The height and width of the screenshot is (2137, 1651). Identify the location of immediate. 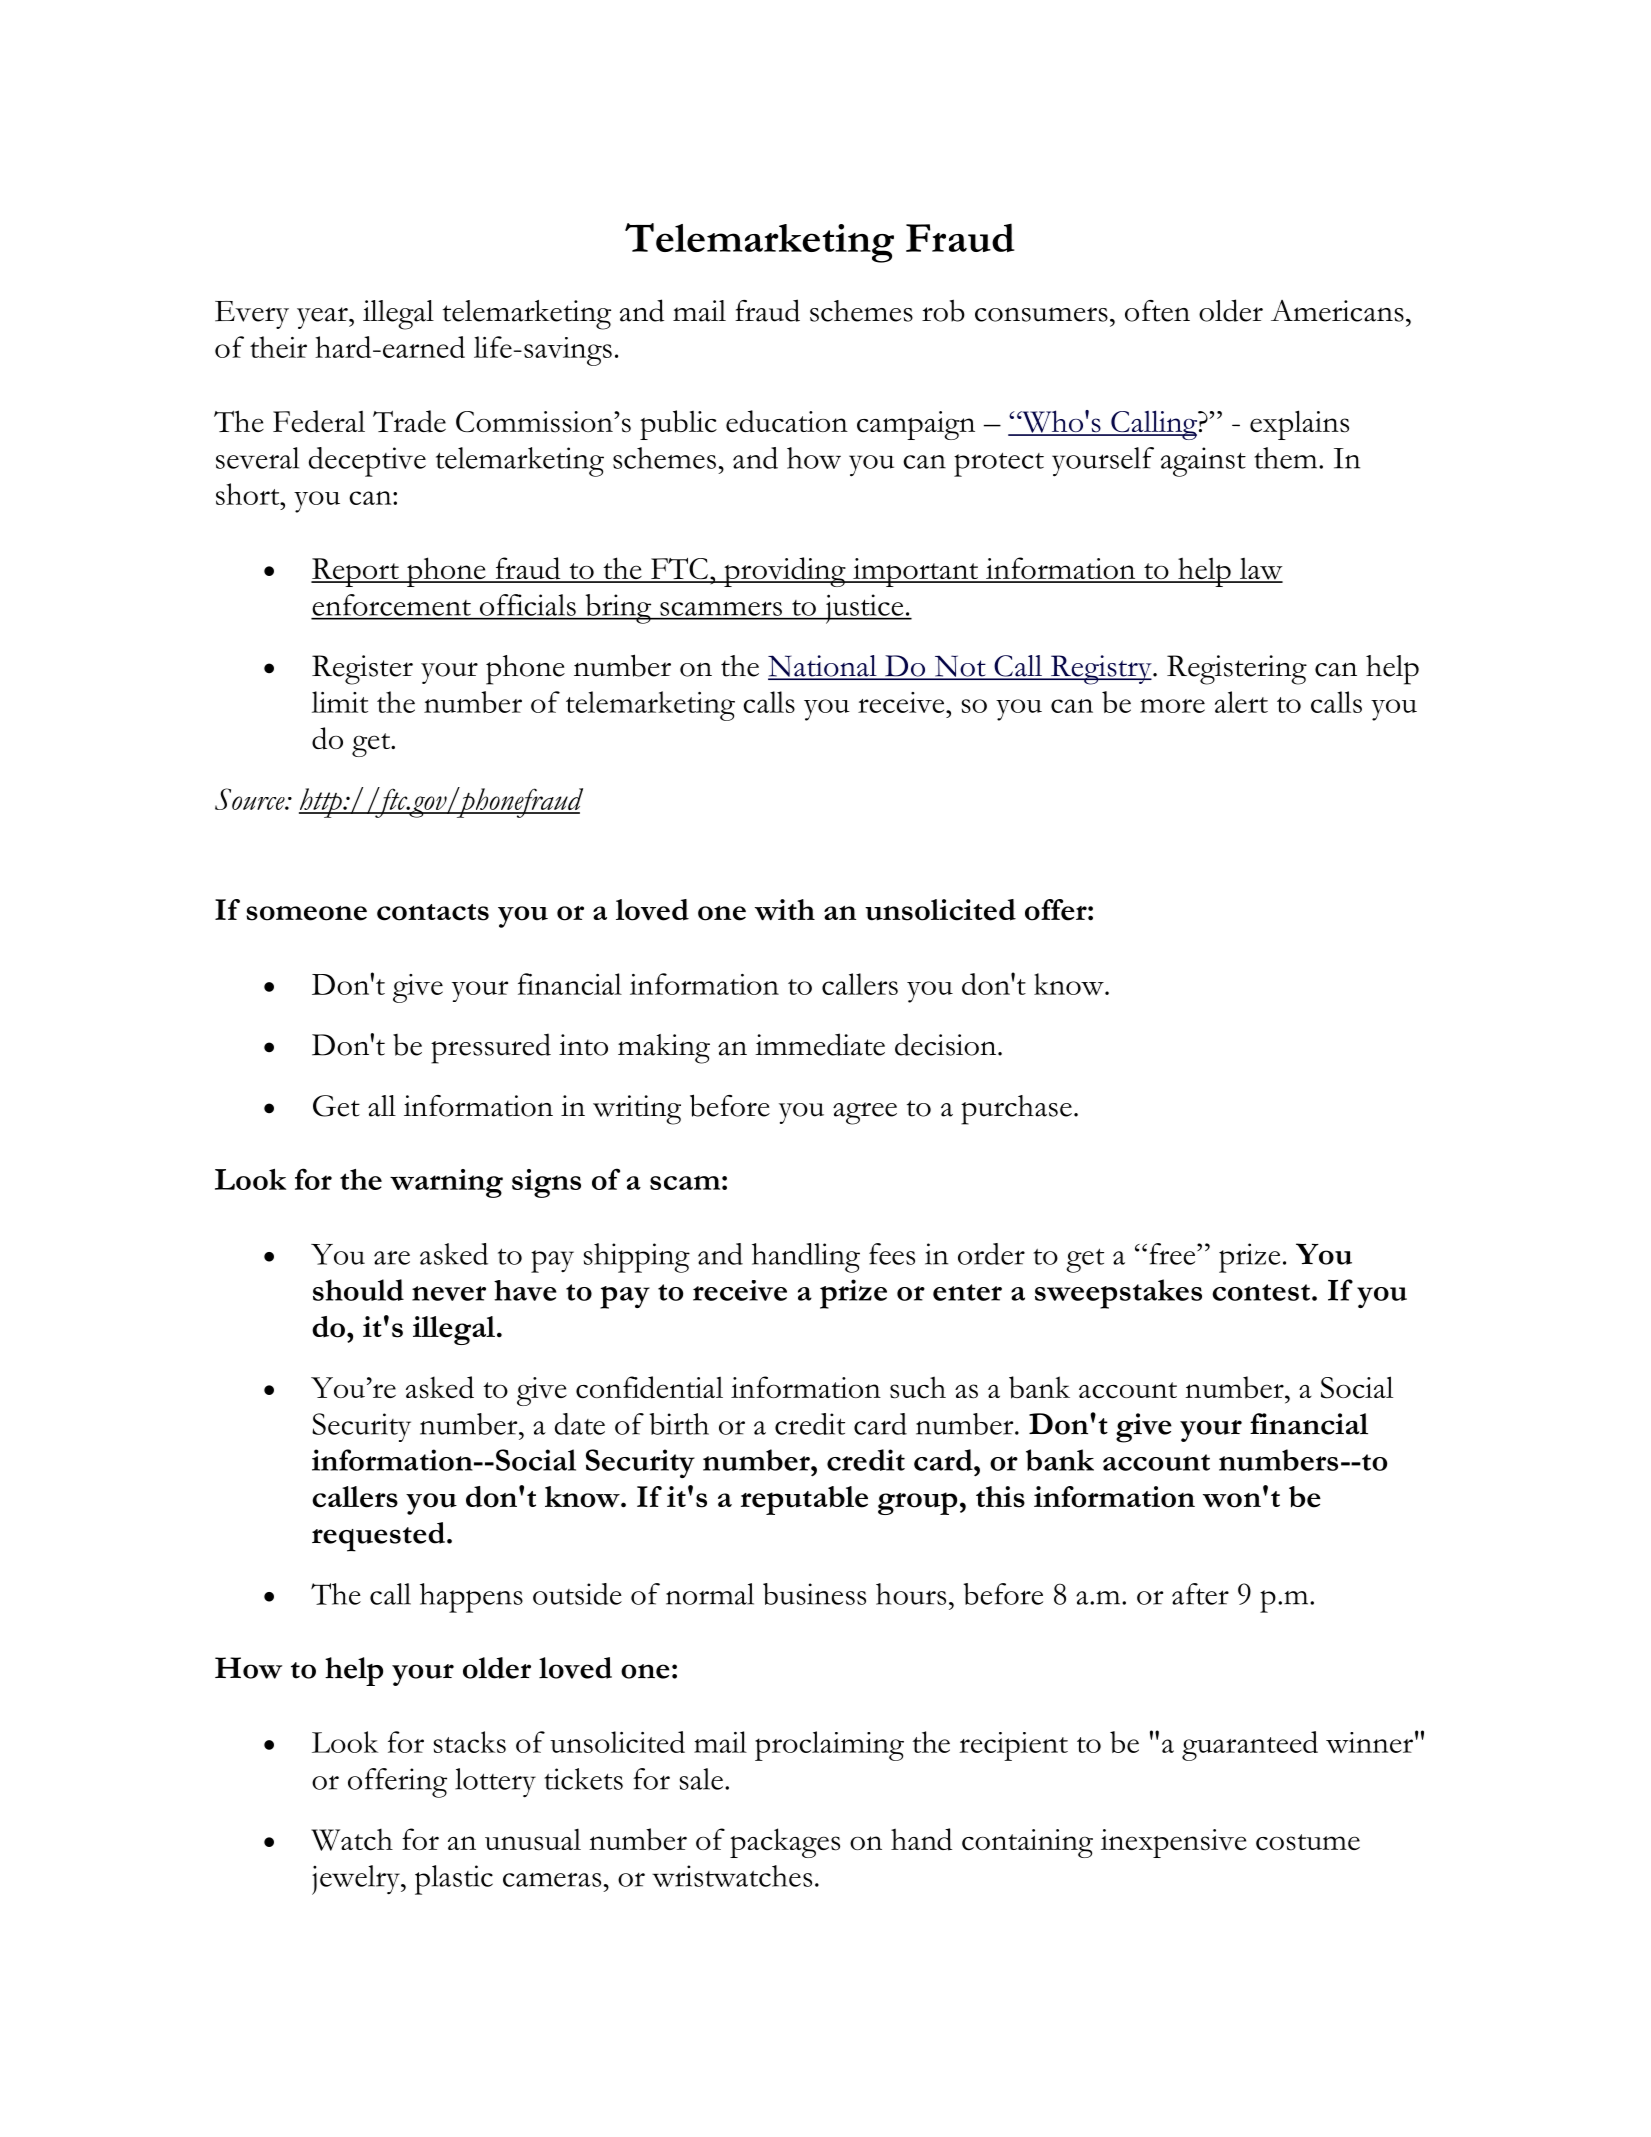
(820, 1044).
